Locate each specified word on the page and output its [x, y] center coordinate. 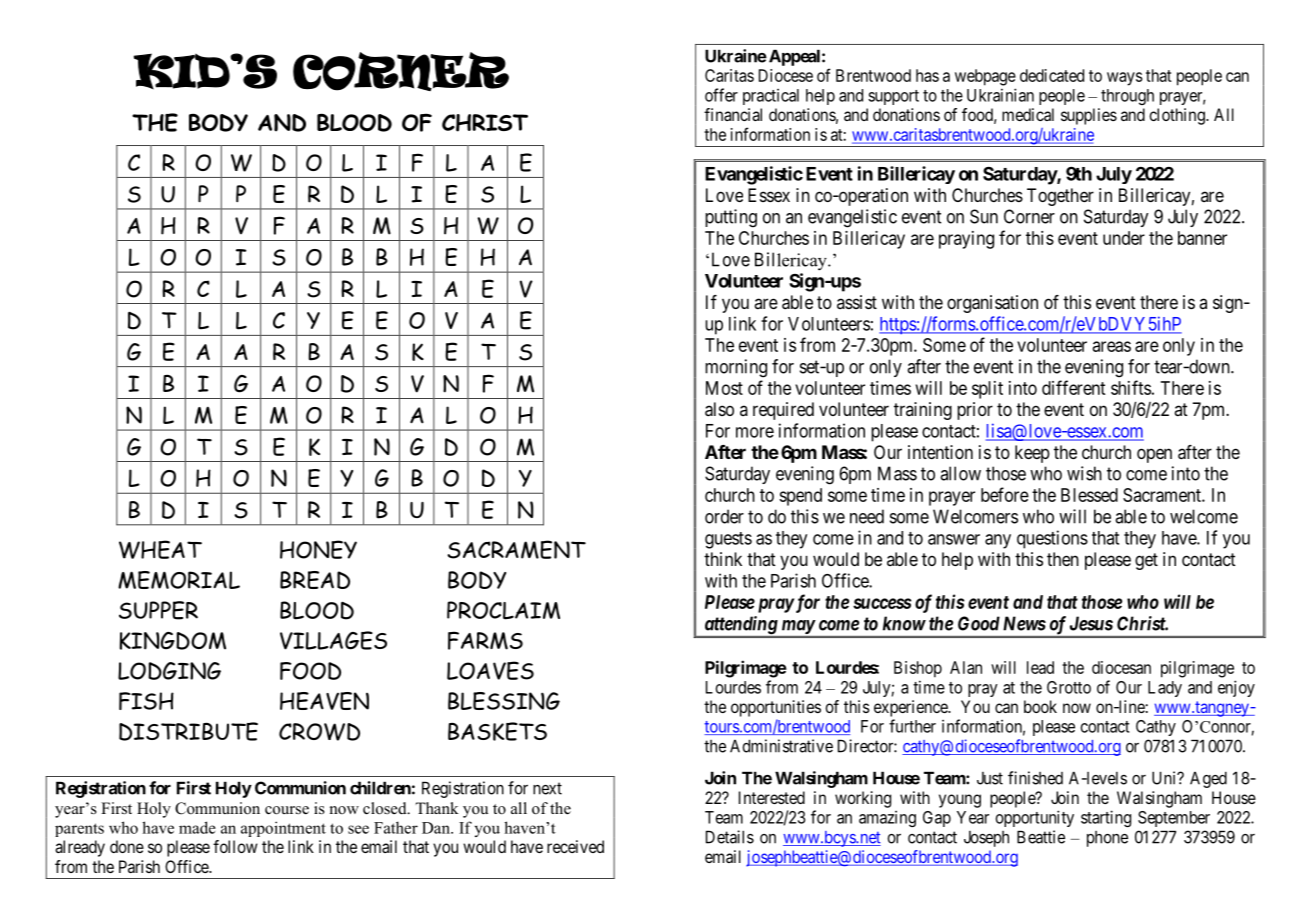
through [1127, 97]
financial [733, 114]
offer [721, 95]
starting [1106, 818]
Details [730, 837]
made [197, 827]
